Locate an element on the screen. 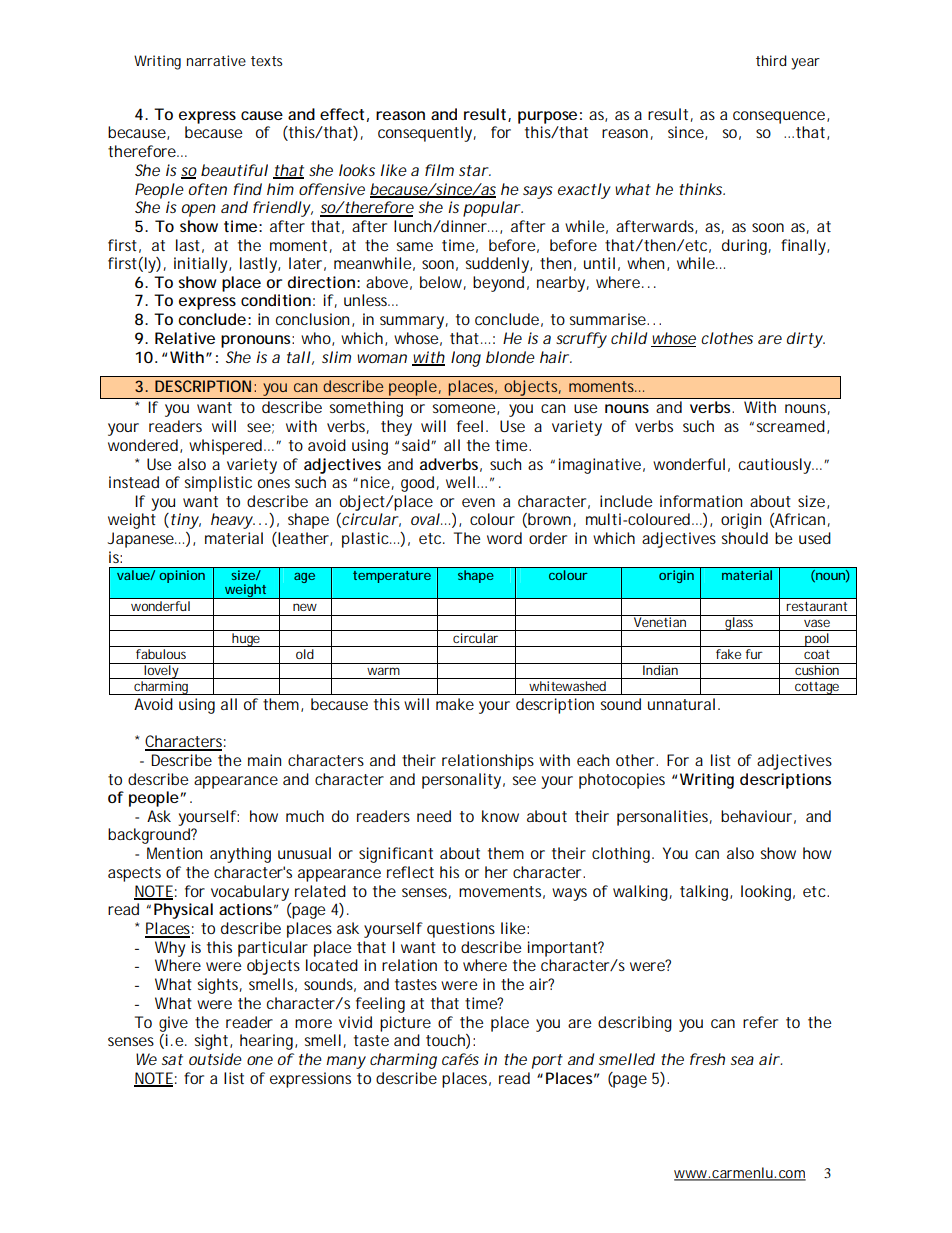 This screenshot has width=952, height=1233. whispered is located at coordinates (225, 447).
